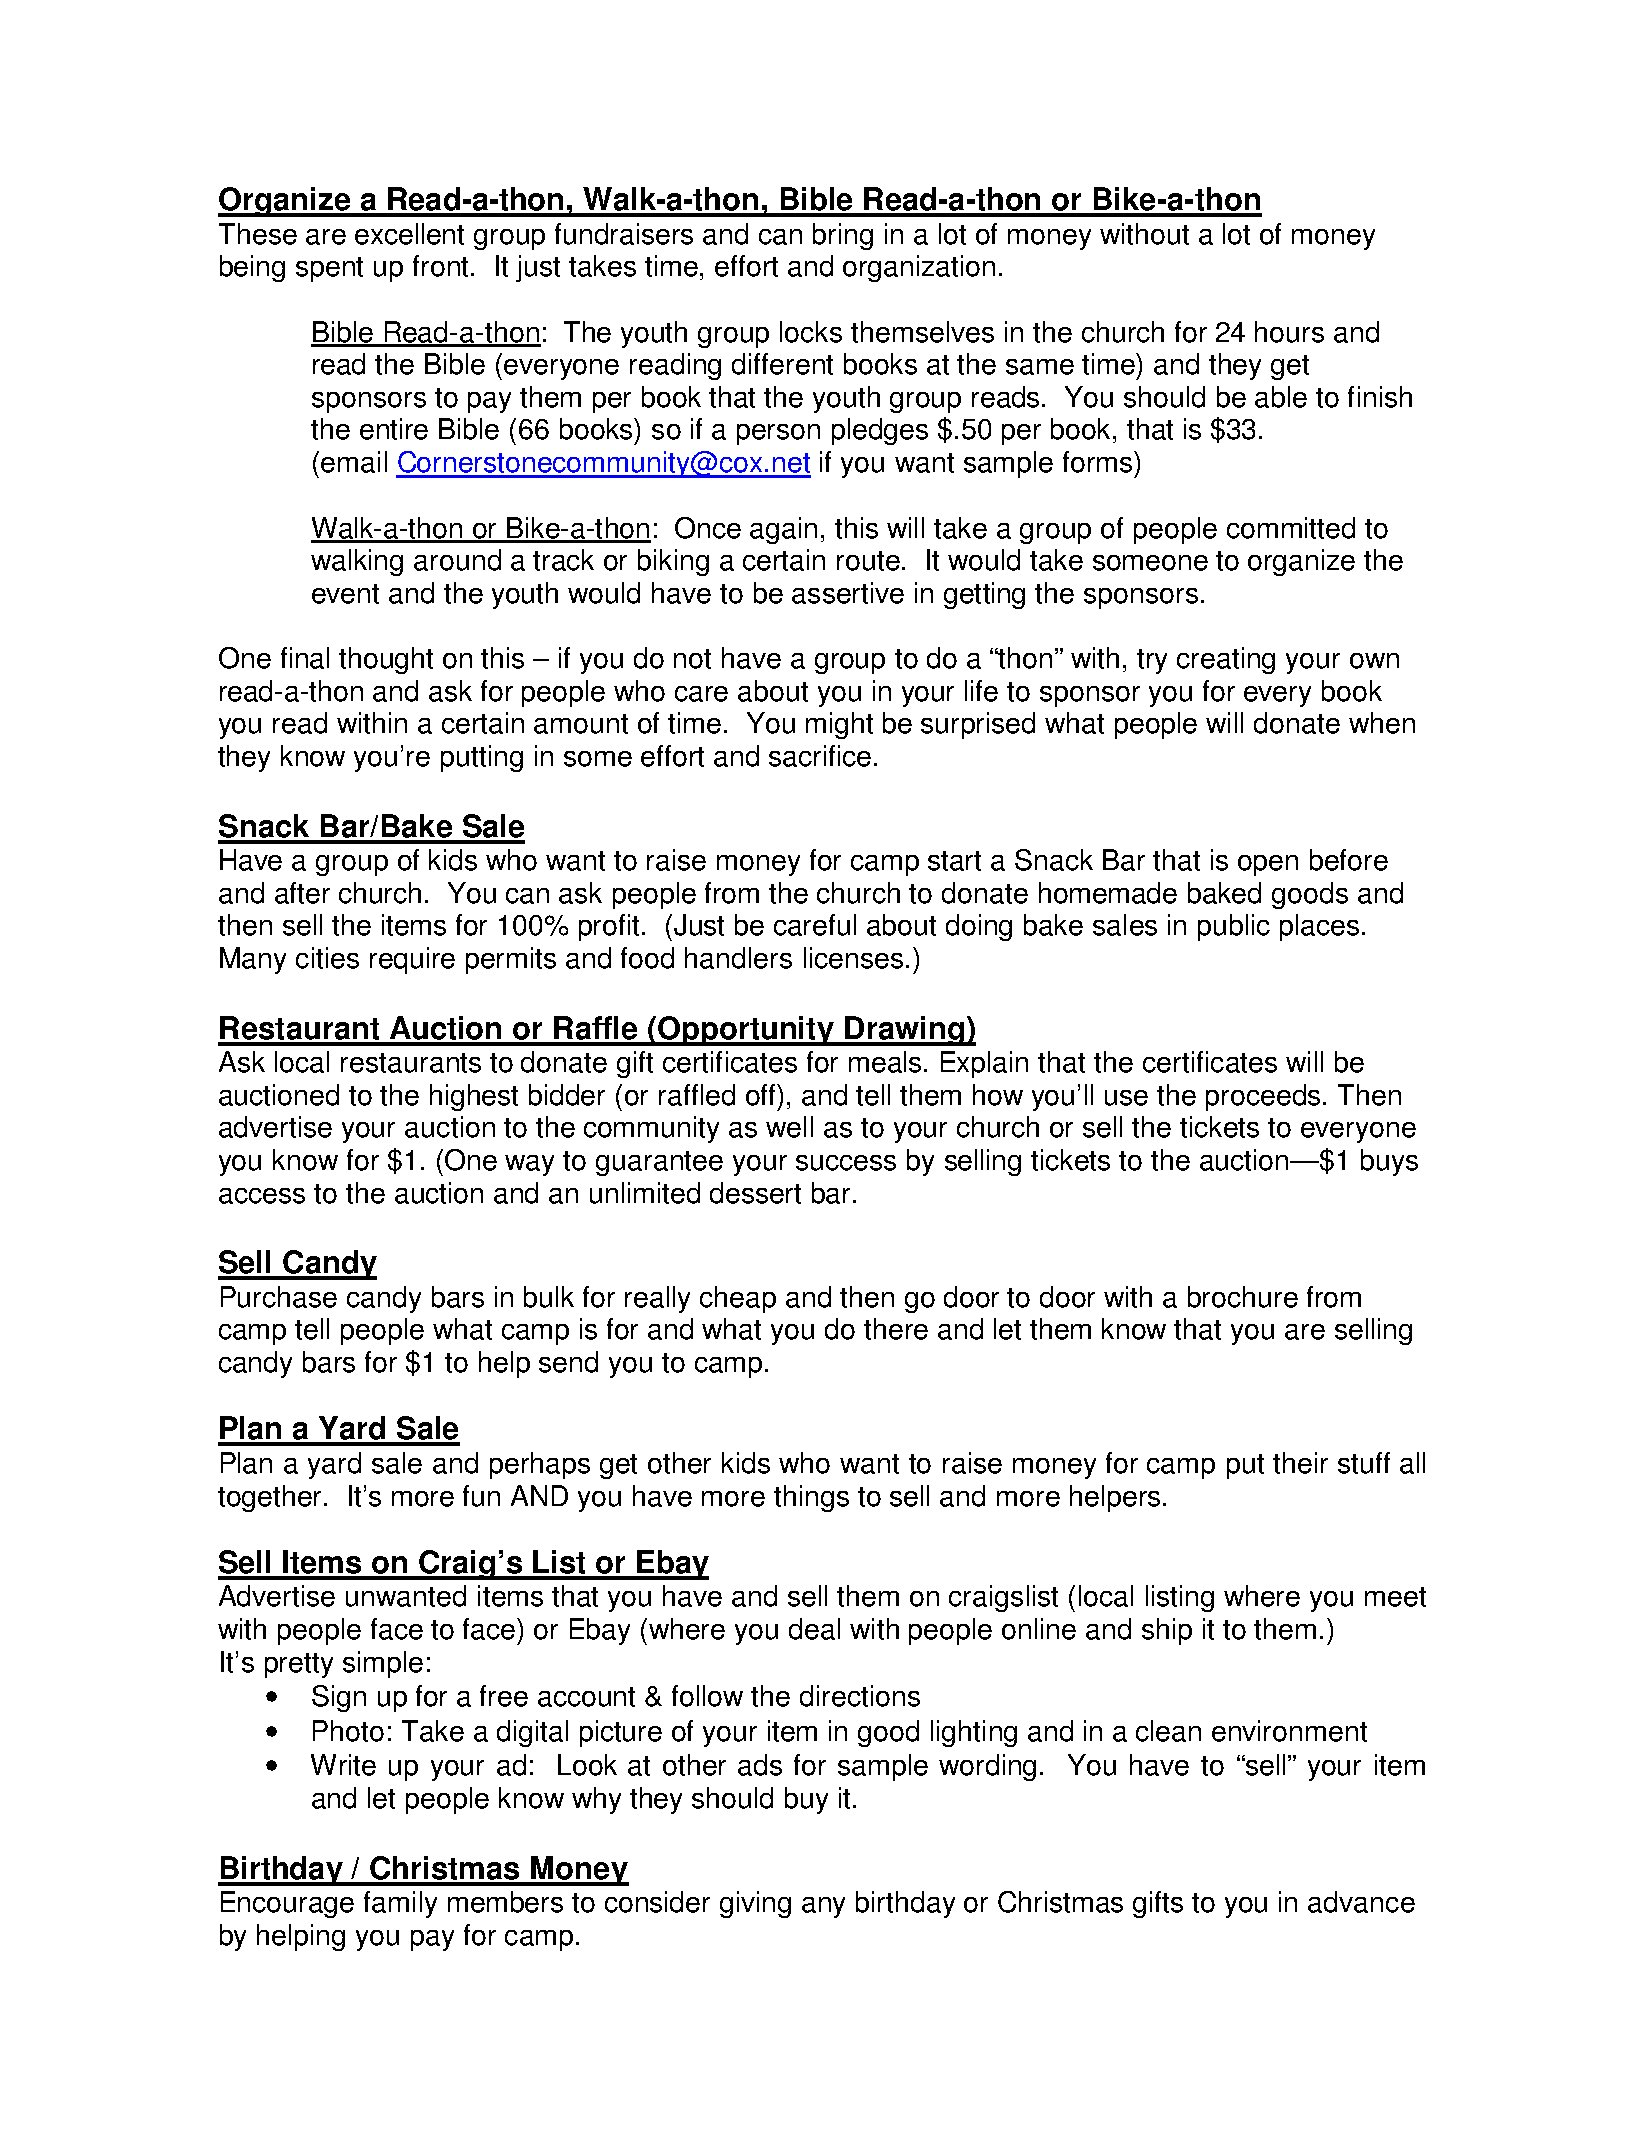 The width and height of the page is (1648, 2132). Describe the element at coordinates (755, 1904) in the page. I see `giving` at that location.
